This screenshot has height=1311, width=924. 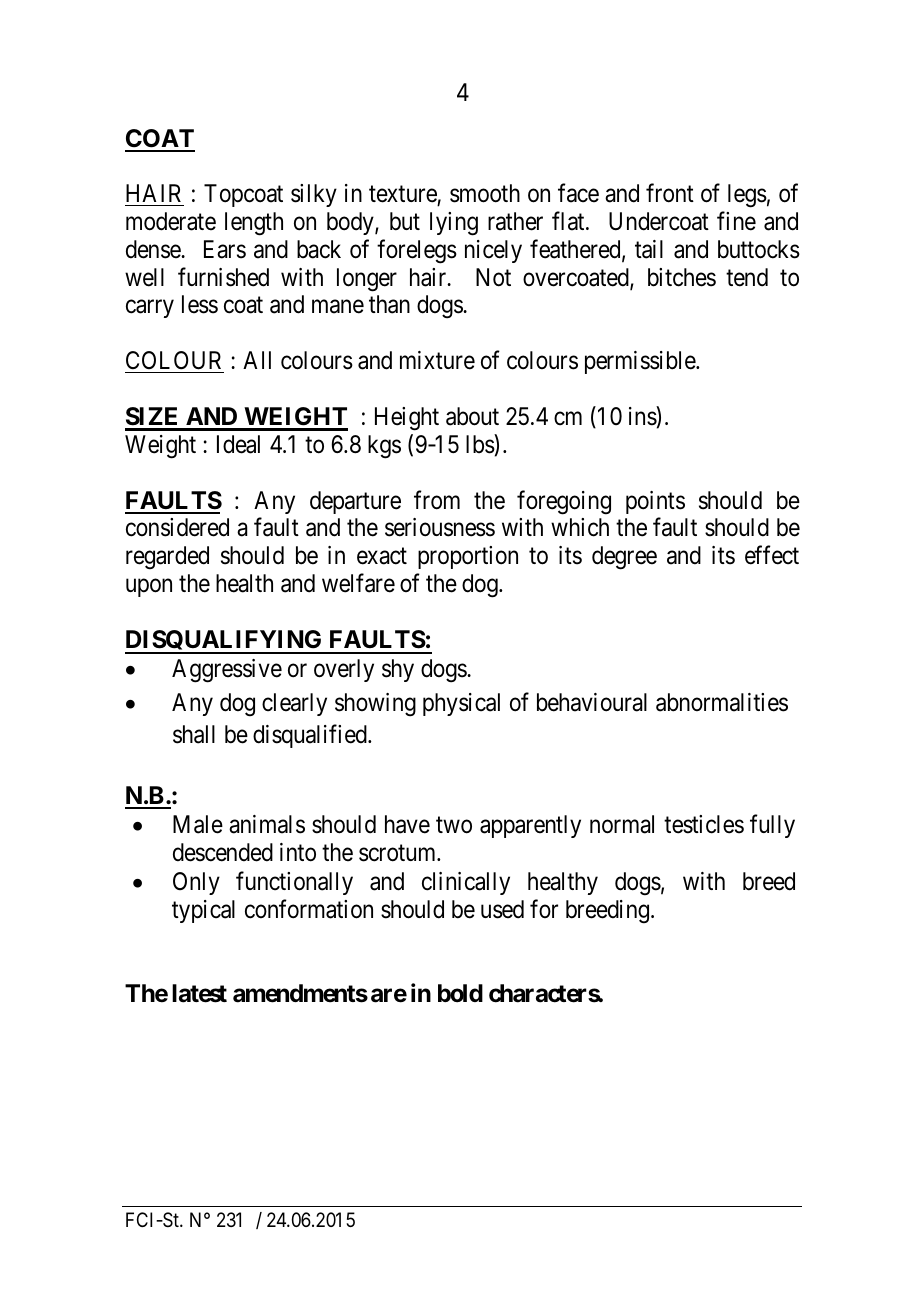 What do you see at coordinates (454, 224) in the screenshot?
I see `lying` at bounding box center [454, 224].
